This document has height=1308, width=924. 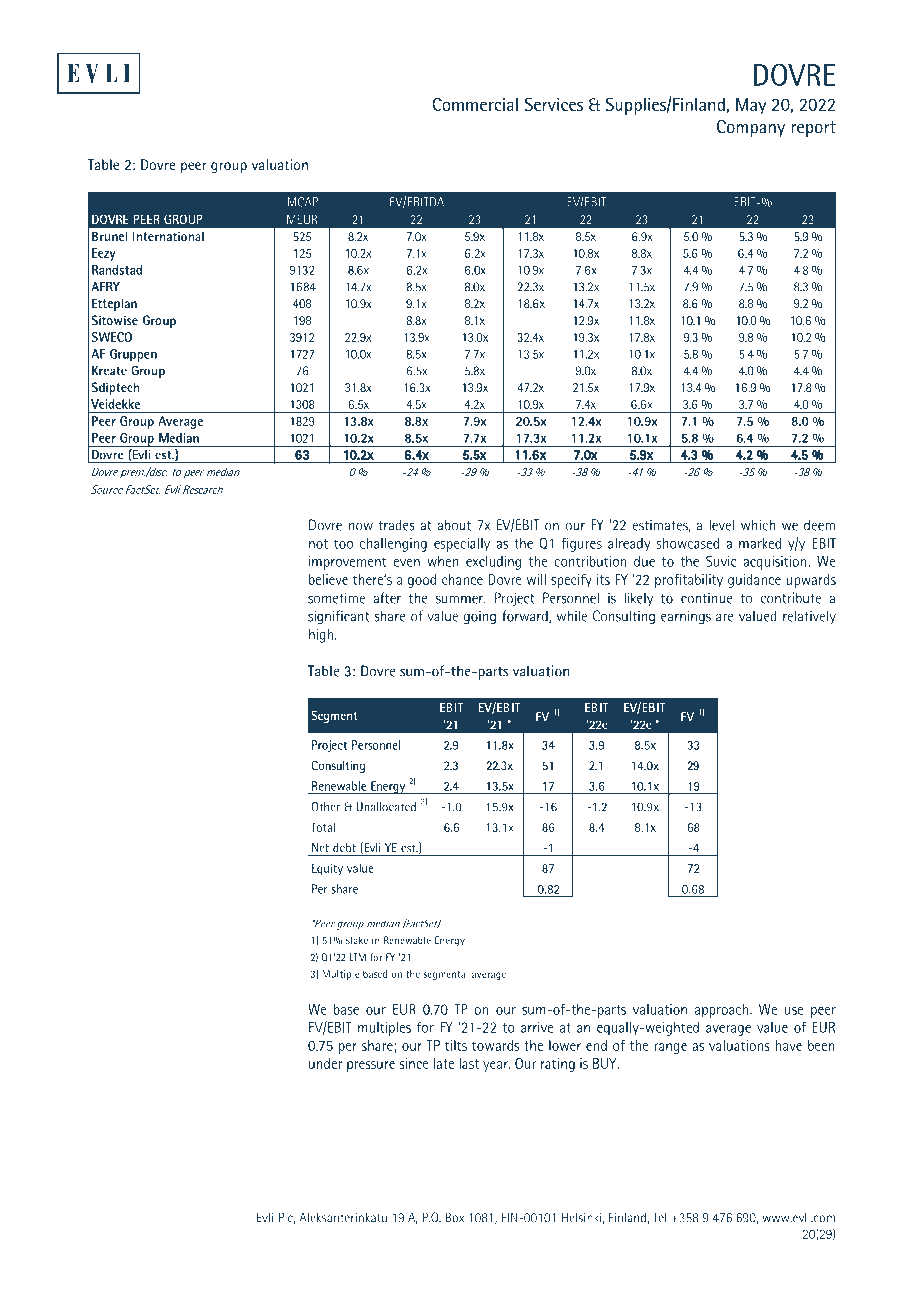 What do you see at coordinates (475, 104) in the document?
I see `Commercial` at bounding box center [475, 104].
